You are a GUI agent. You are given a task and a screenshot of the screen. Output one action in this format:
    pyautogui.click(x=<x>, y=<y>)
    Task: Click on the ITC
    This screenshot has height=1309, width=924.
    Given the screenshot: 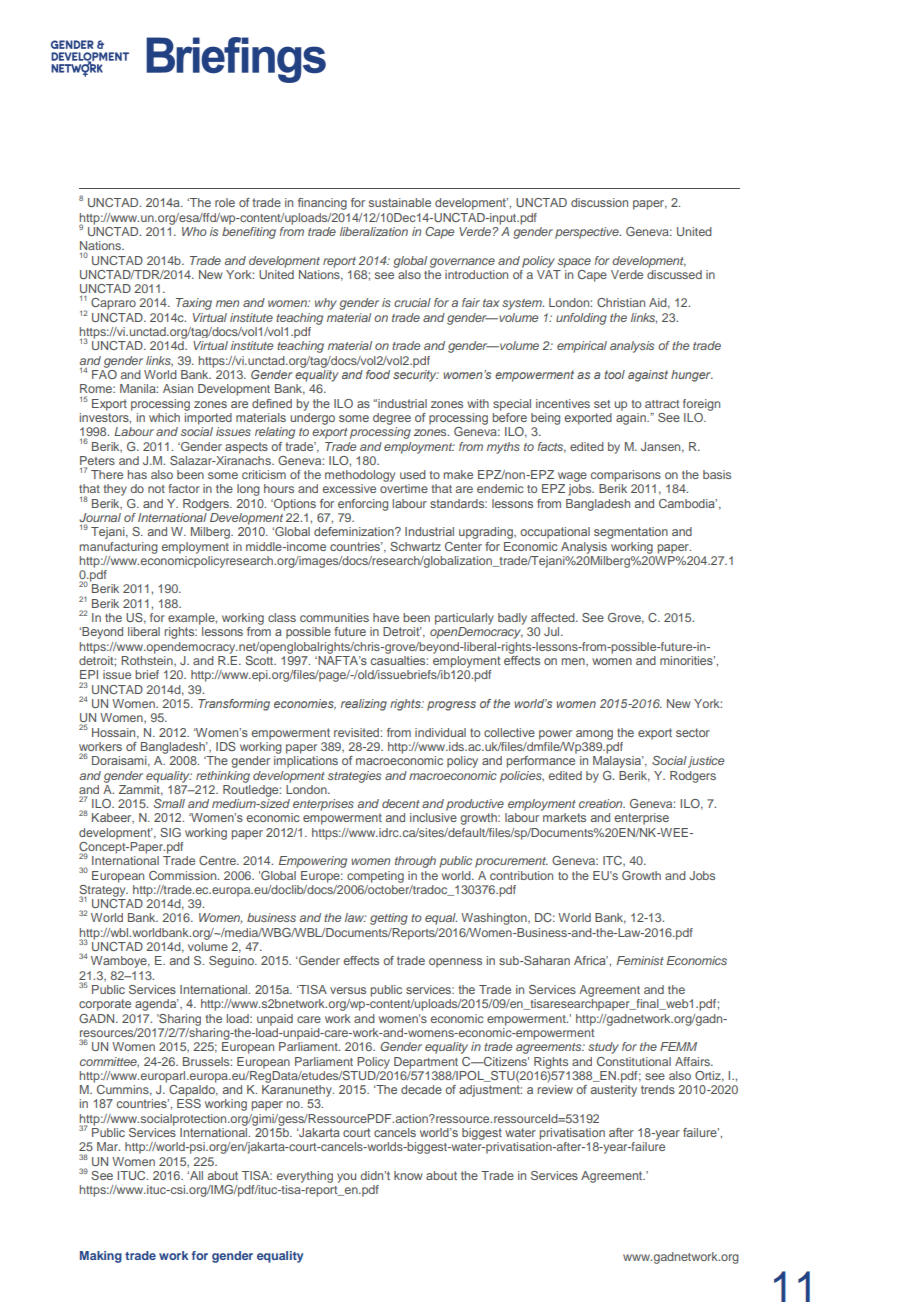 What is the action you would take?
    pyautogui.click(x=614, y=861)
